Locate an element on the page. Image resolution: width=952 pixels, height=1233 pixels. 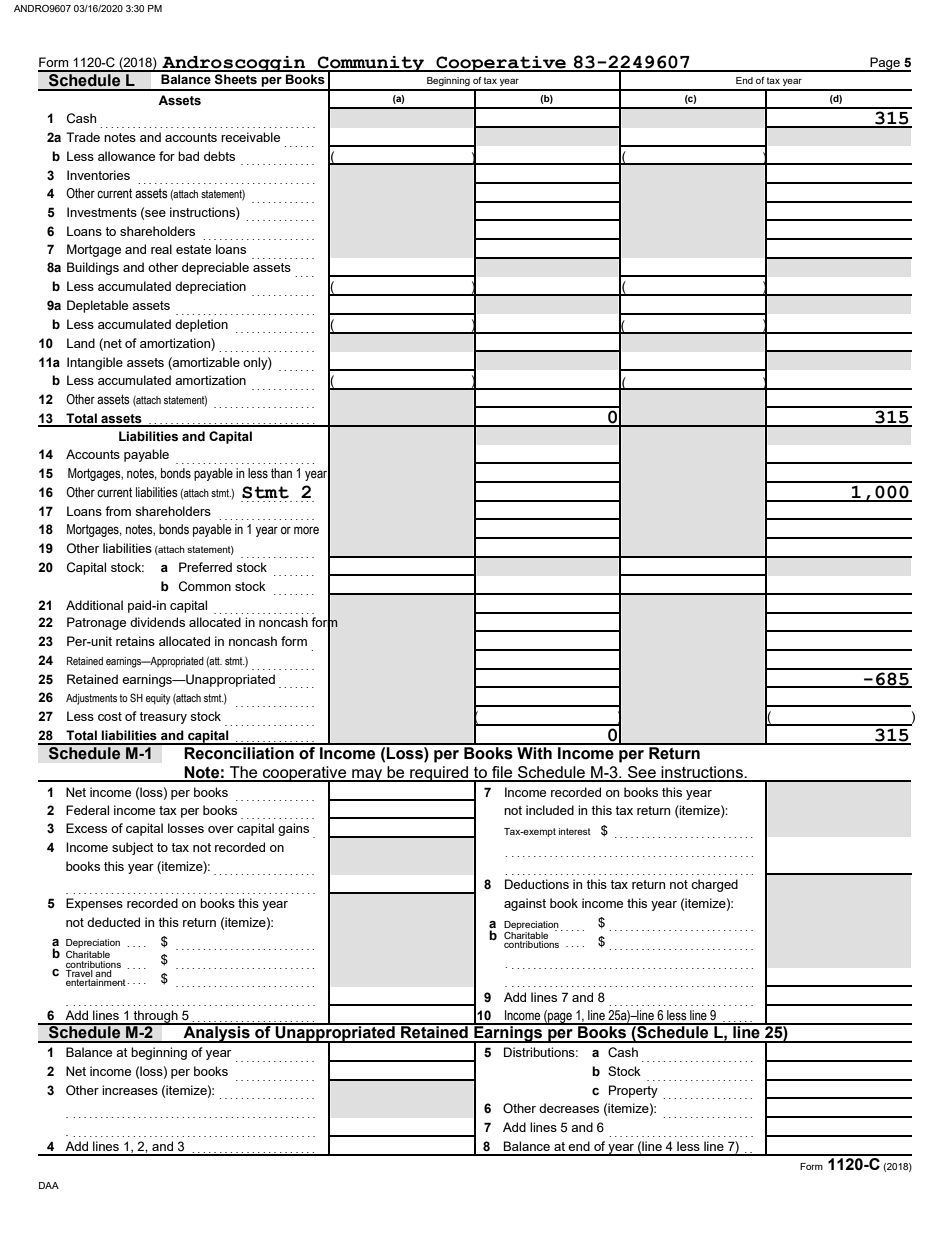
retains is located at coordinates (135, 641).
